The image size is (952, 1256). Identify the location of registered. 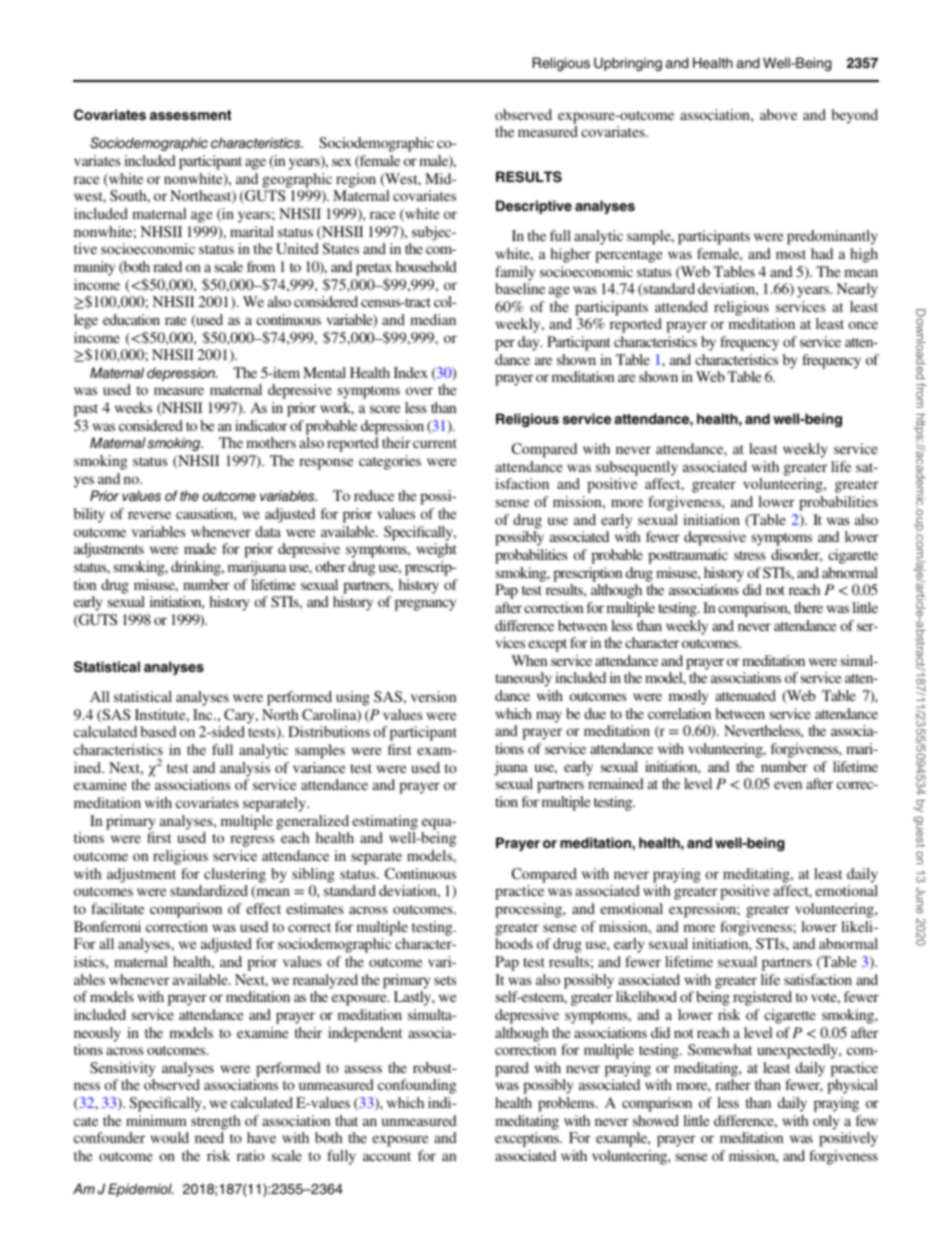
(762, 998).
